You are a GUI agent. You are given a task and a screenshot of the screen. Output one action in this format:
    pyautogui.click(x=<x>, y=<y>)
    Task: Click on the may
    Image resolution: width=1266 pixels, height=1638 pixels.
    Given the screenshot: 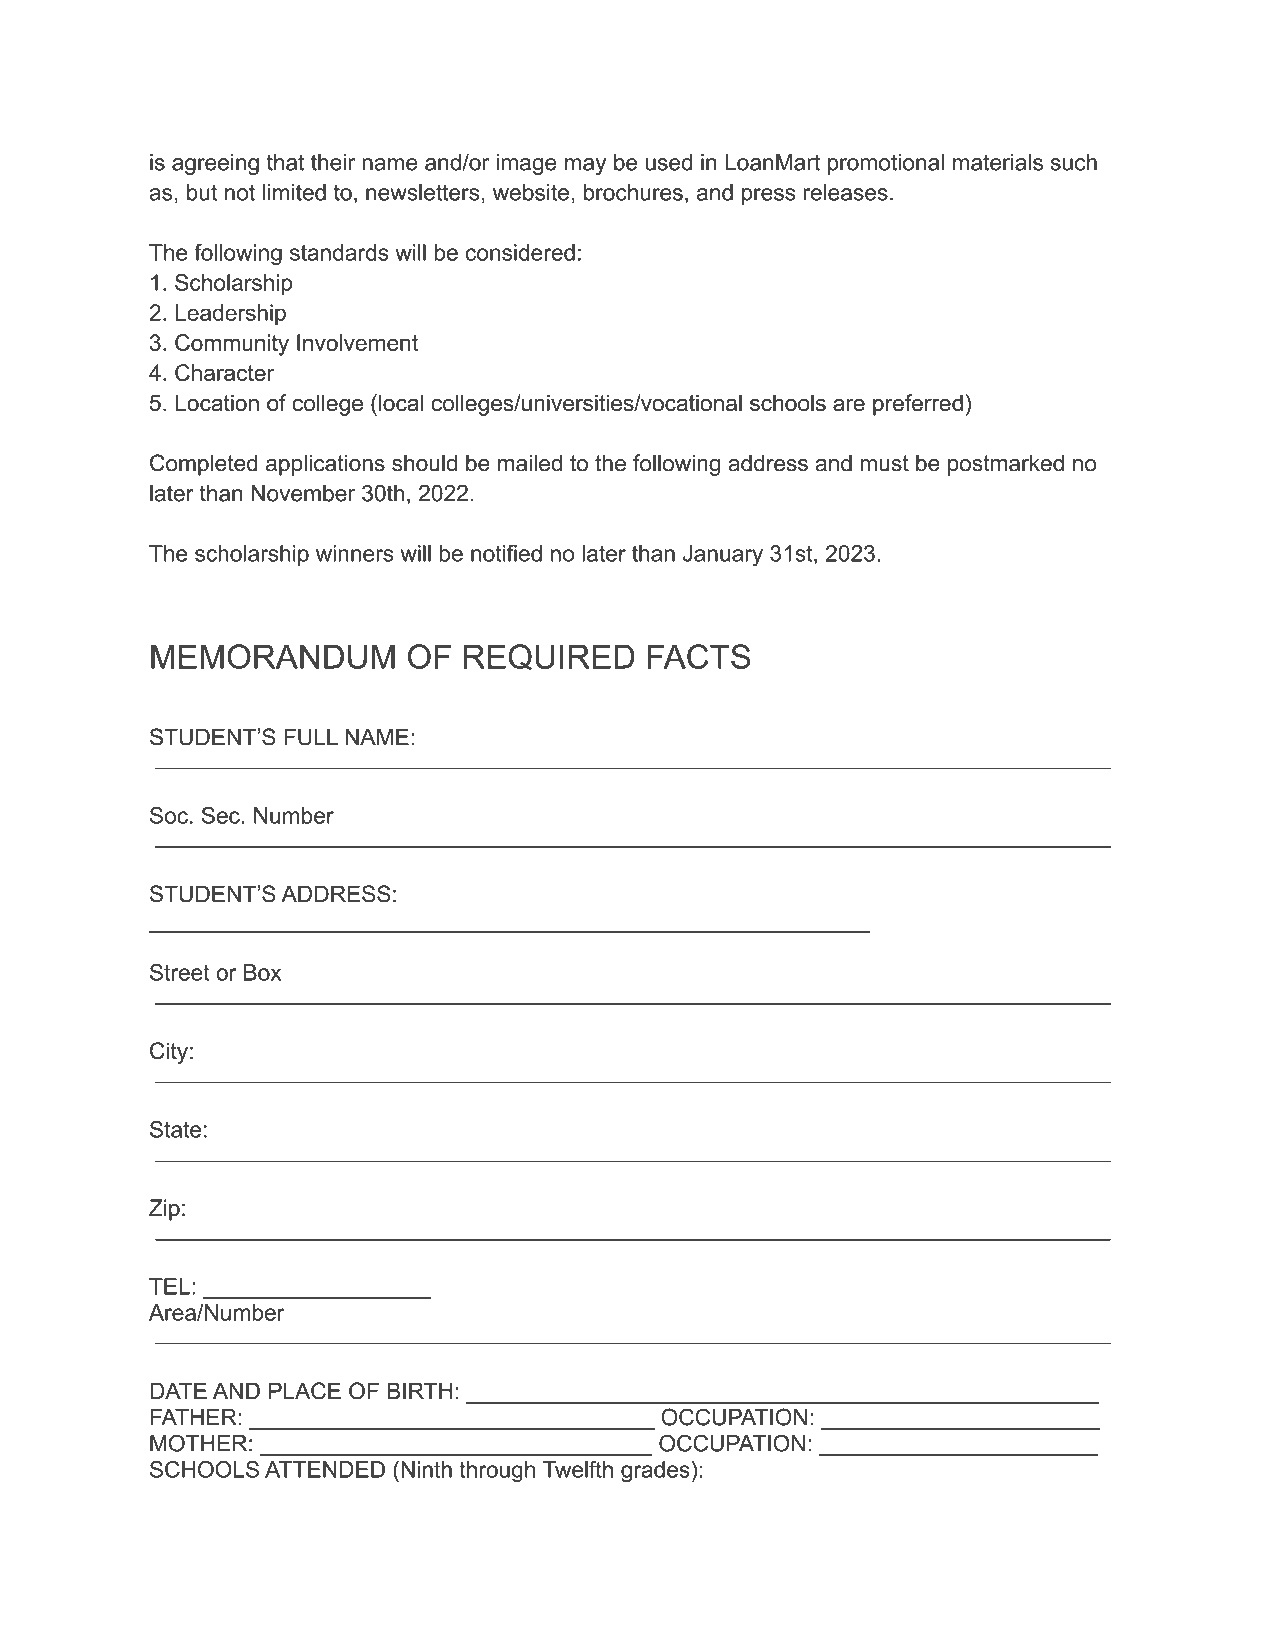 What is the action you would take?
    pyautogui.click(x=585, y=166)
